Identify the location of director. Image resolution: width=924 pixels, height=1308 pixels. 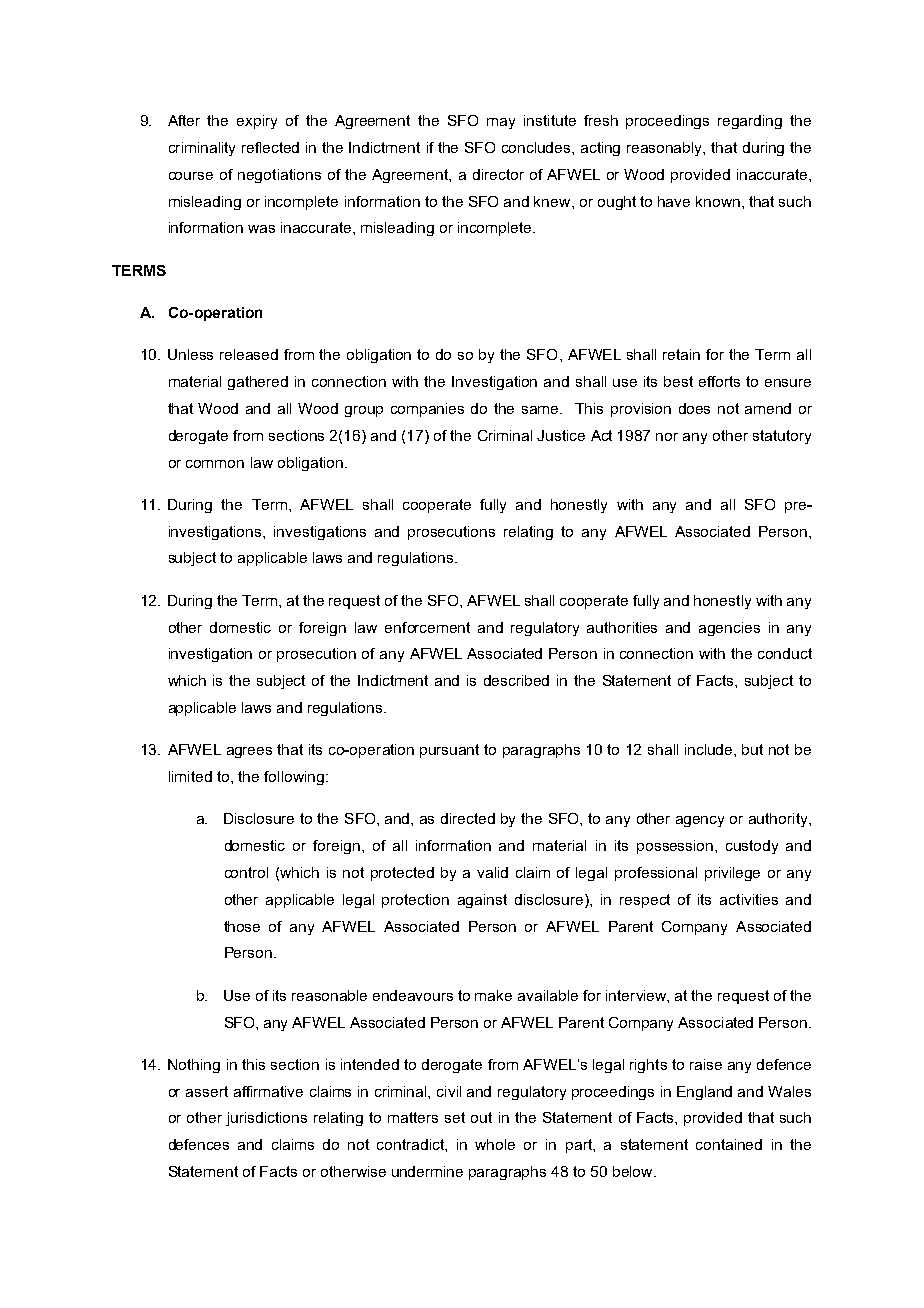
(498, 174).
